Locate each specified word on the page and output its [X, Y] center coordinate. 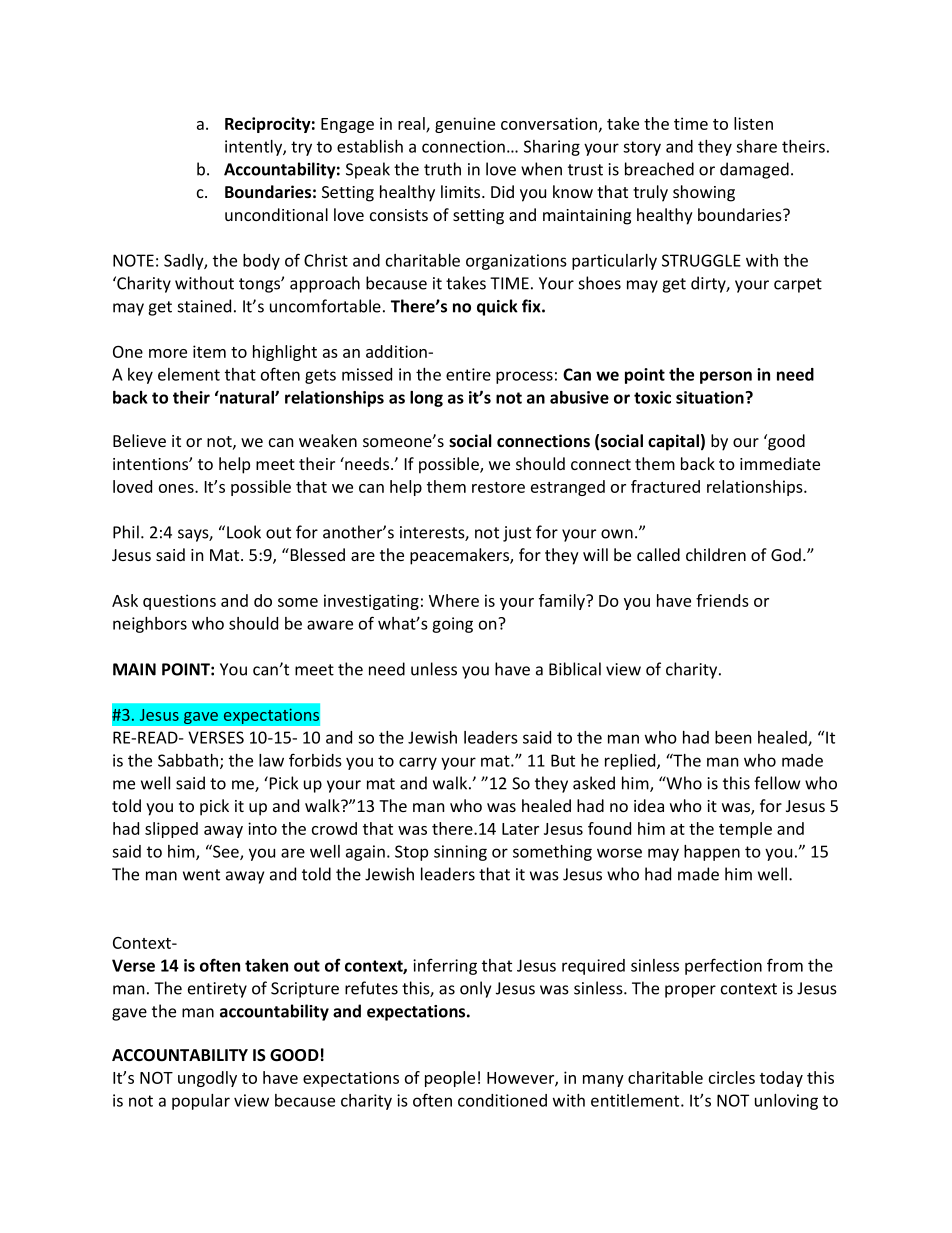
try [301, 148]
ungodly [207, 1079]
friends [722, 600]
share [756, 146]
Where [454, 600]
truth [442, 169]
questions [179, 602]
